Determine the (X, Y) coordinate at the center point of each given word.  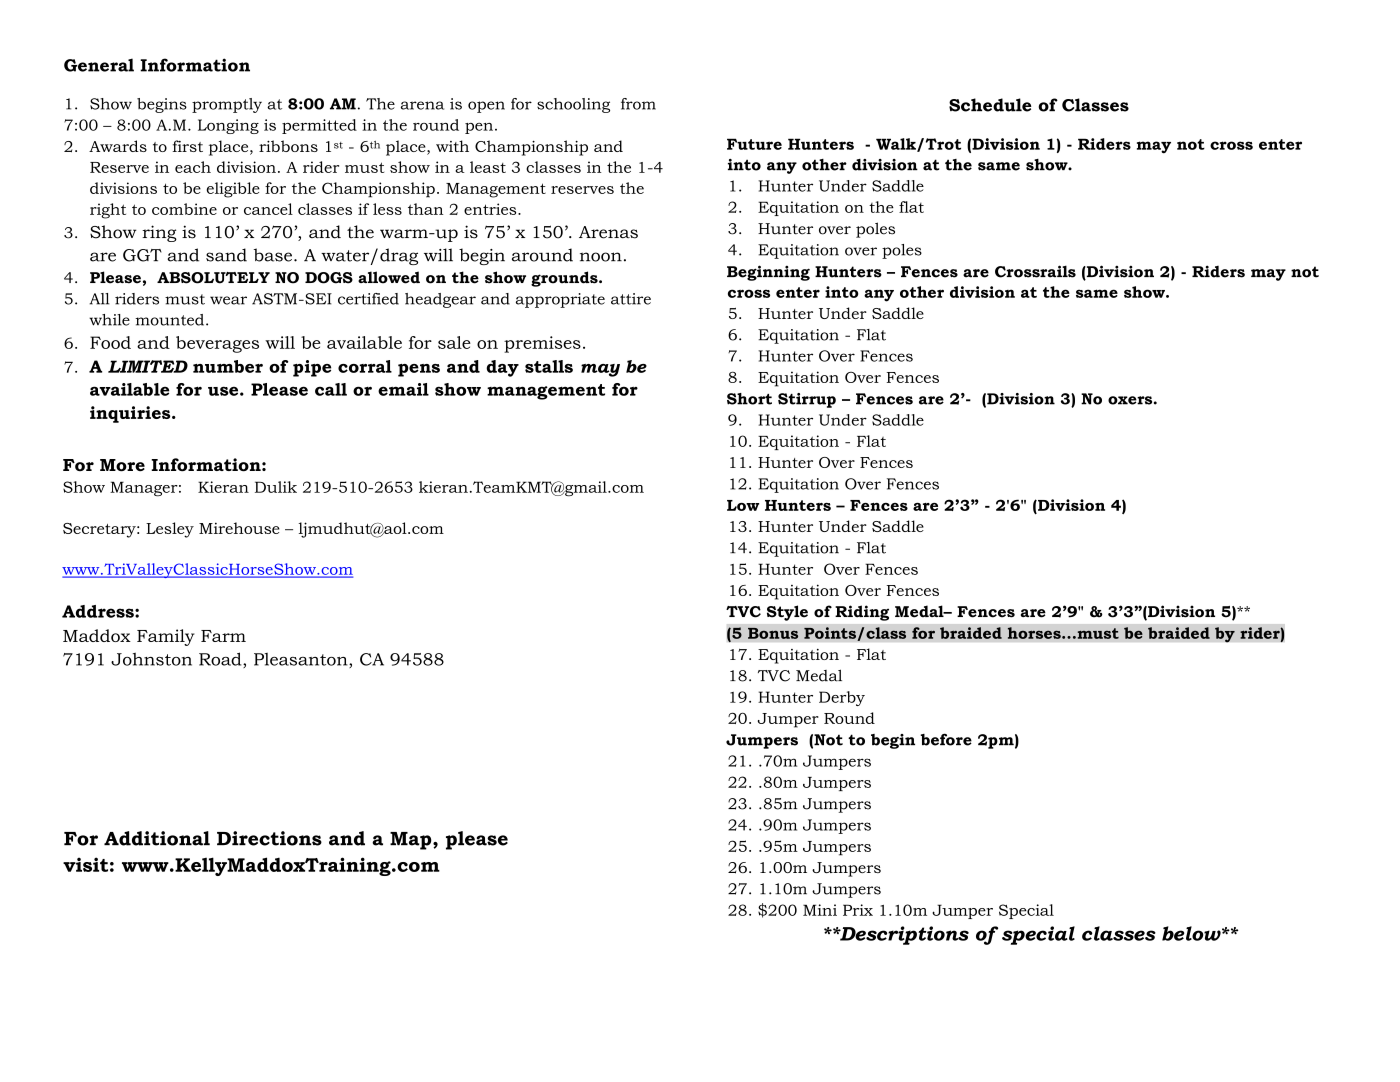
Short (749, 399)
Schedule (990, 105)
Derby (842, 698)
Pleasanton (302, 660)
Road (221, 660)
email (403, 389)
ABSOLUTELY (213, 278)
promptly (227, 105)
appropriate (560, 300)
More (122, 465)
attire (631, 299)
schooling (573, 105)
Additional (157, 838)
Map (412, 841)
